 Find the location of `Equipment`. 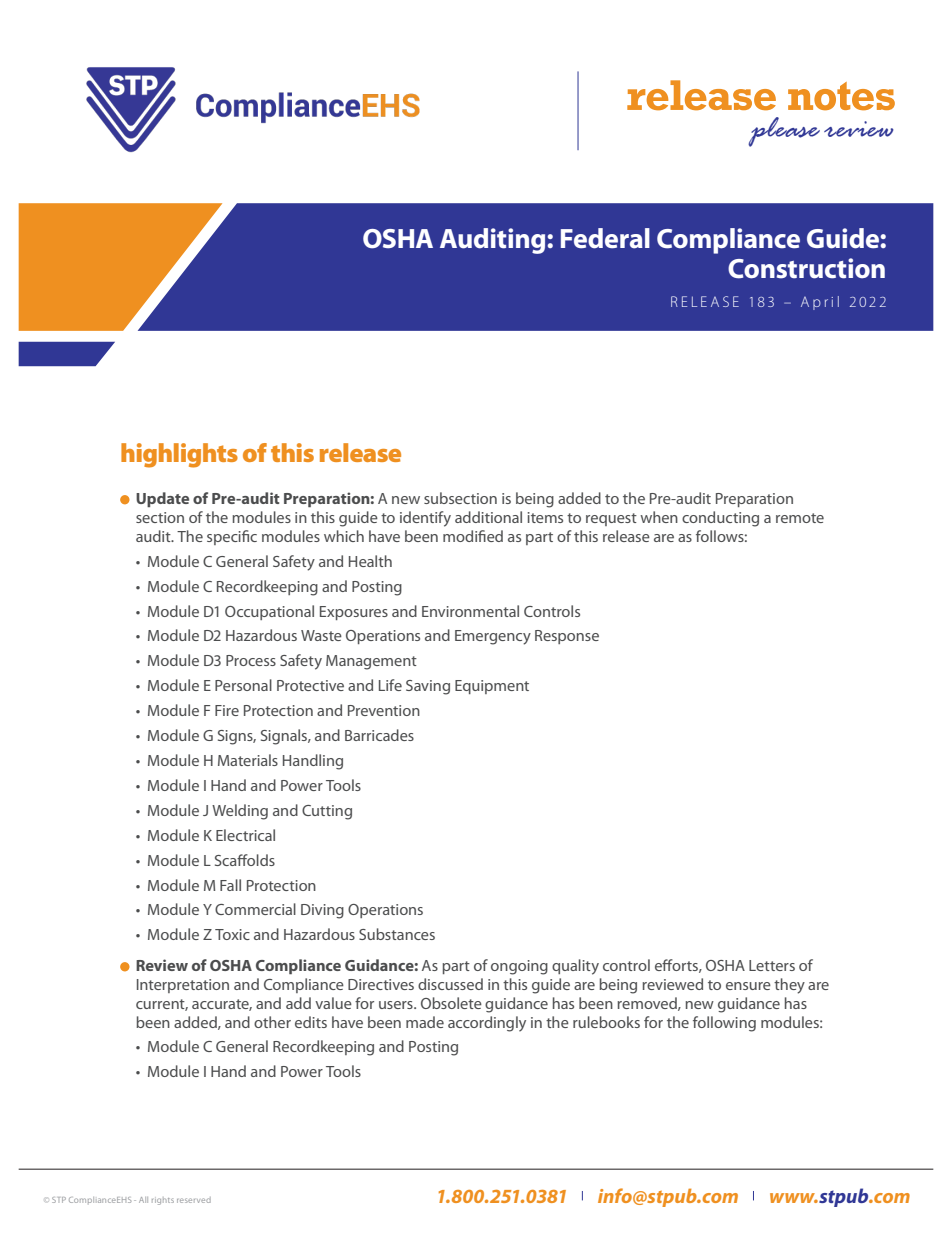

Equipment is located at coordinates (492, 687).
